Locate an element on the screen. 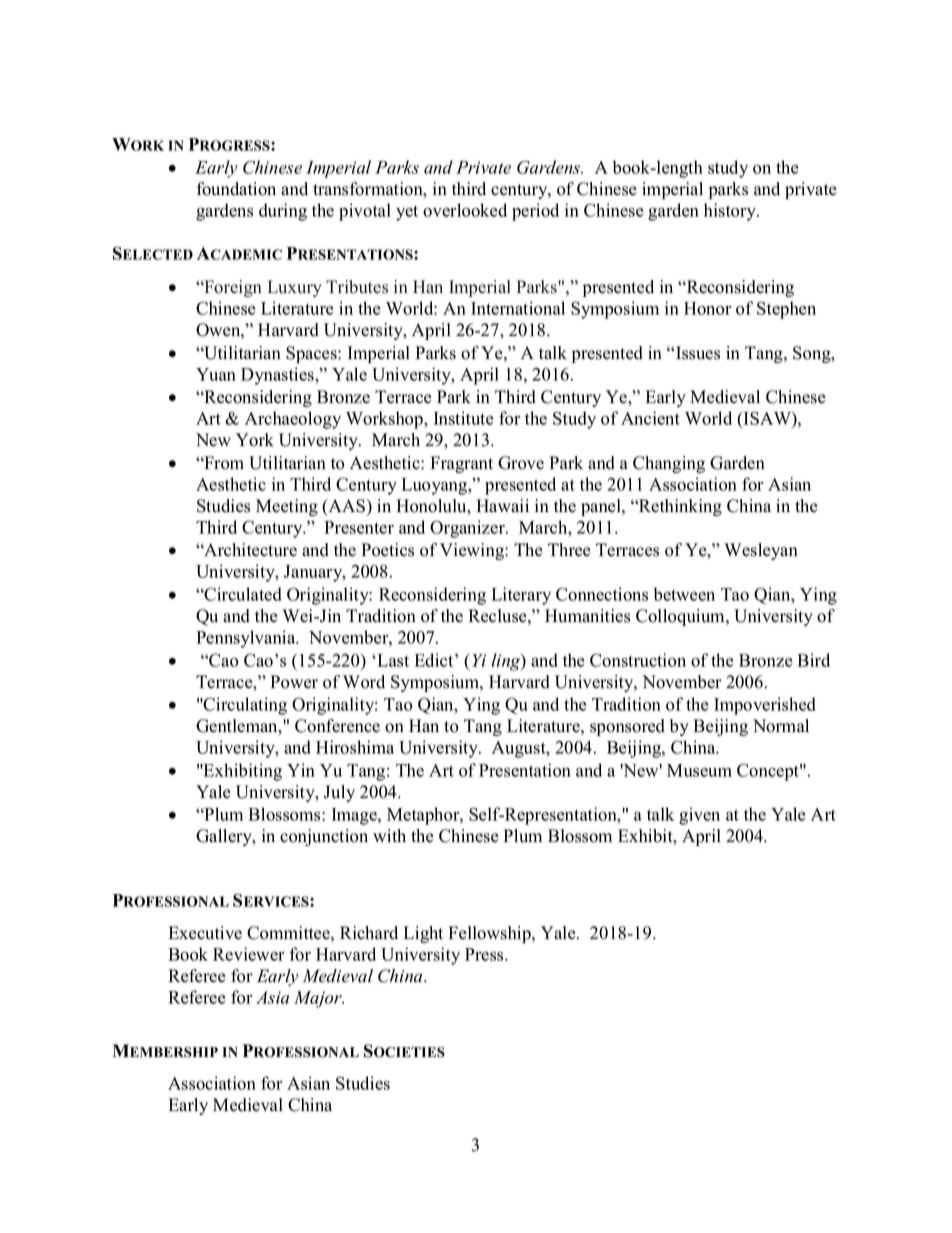 This screenshot has width=952, height=1233. Reviewer is located at coordinates (249, 954).
